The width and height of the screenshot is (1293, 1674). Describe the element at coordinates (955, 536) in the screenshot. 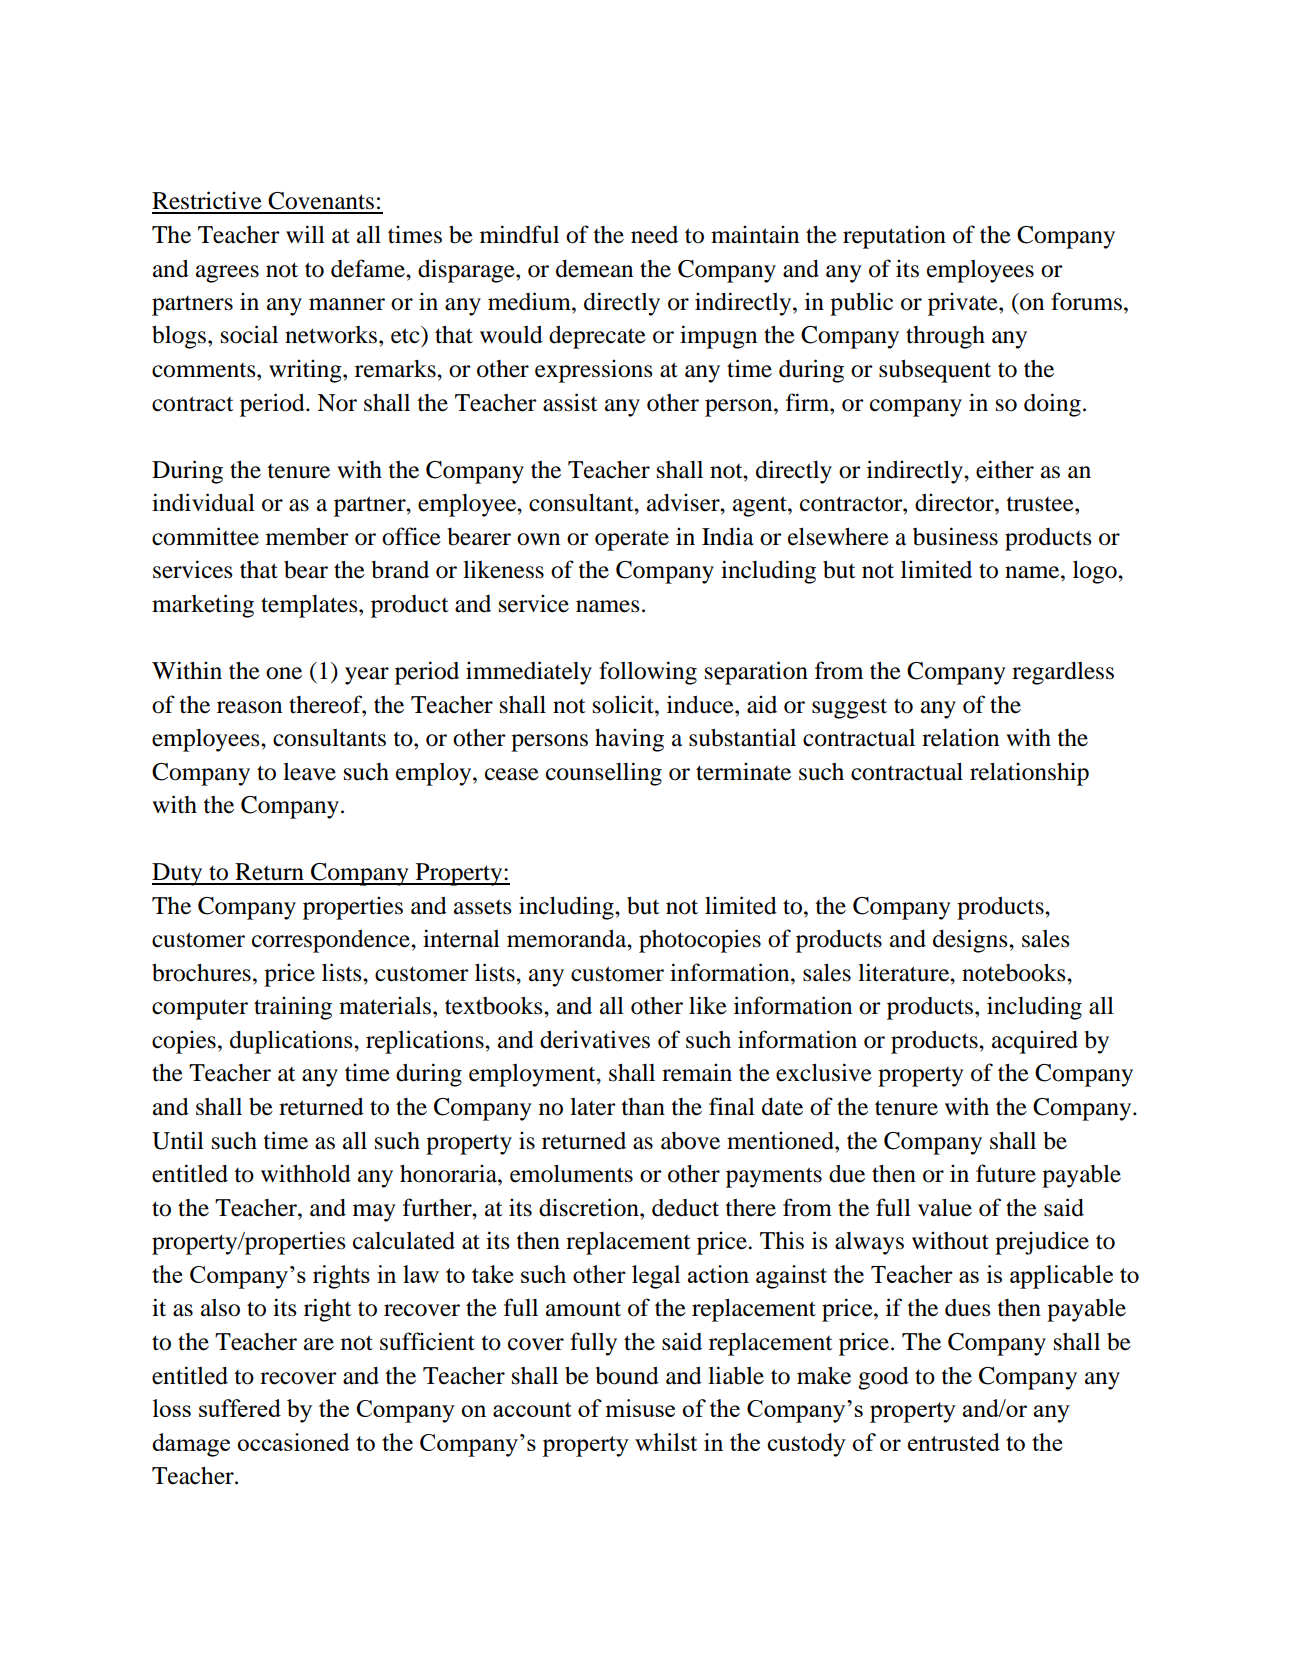

I see `business` at that location.
